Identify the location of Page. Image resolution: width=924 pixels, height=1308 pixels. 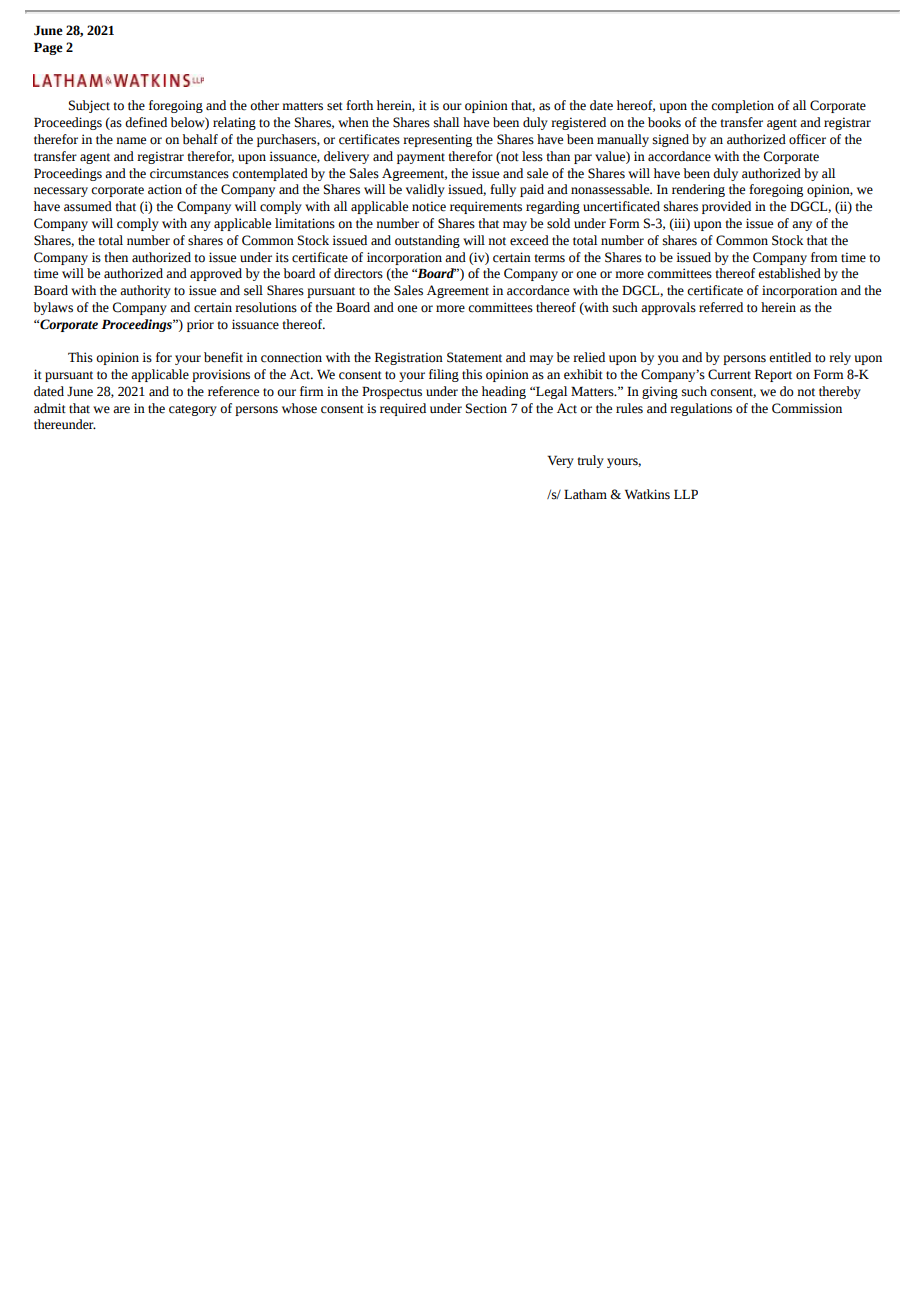
(48, 48).
